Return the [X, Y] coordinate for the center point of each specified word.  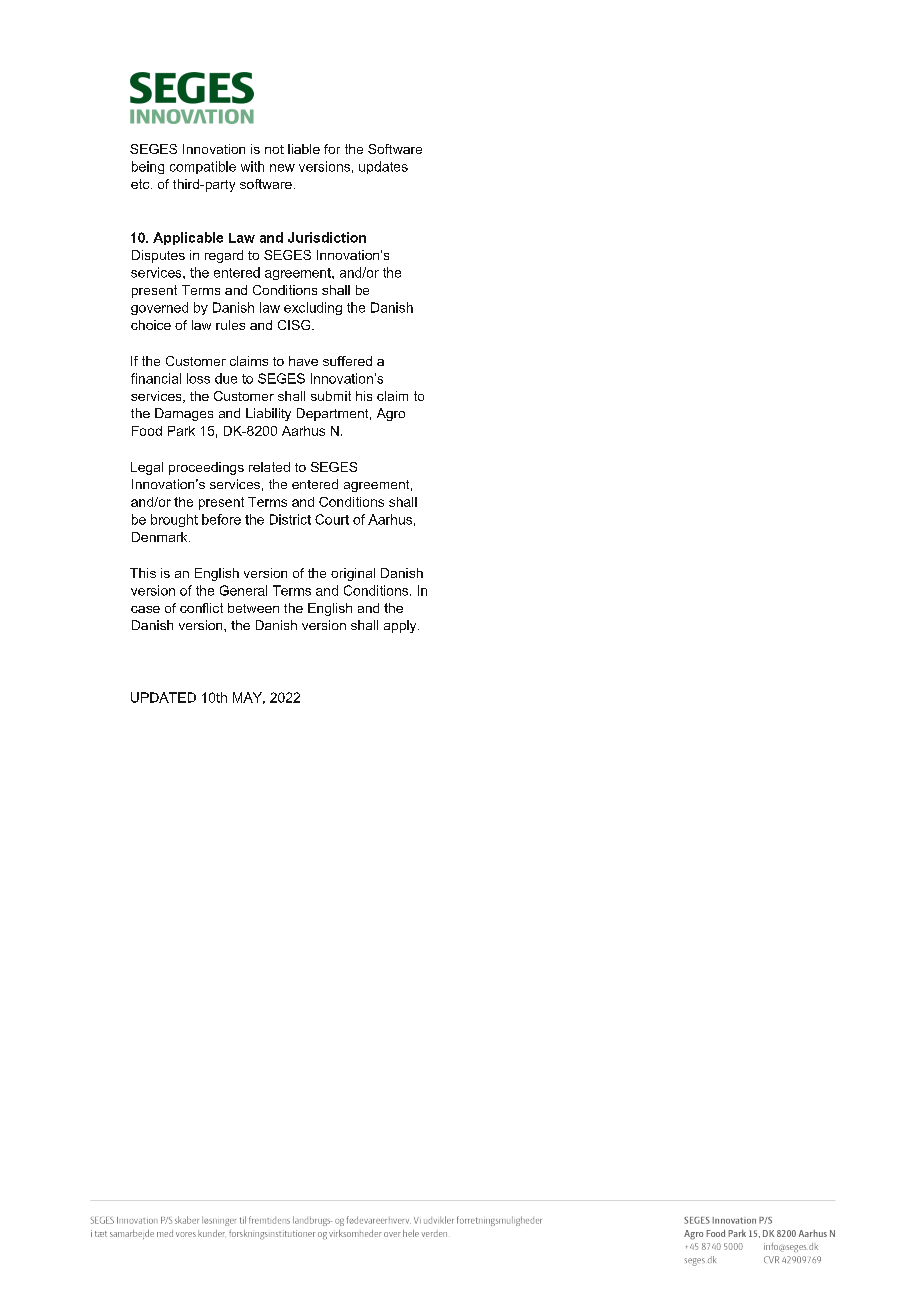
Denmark [161, 537]
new [282, 168]
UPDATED [163, 697]
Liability [268, 414]
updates [383, 167]
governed [159, 308]
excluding [313, 308]
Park [181, 431]
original [353, 574]
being [148, 167]
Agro [391, 414]
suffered [347, 361]
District [290, 519]
